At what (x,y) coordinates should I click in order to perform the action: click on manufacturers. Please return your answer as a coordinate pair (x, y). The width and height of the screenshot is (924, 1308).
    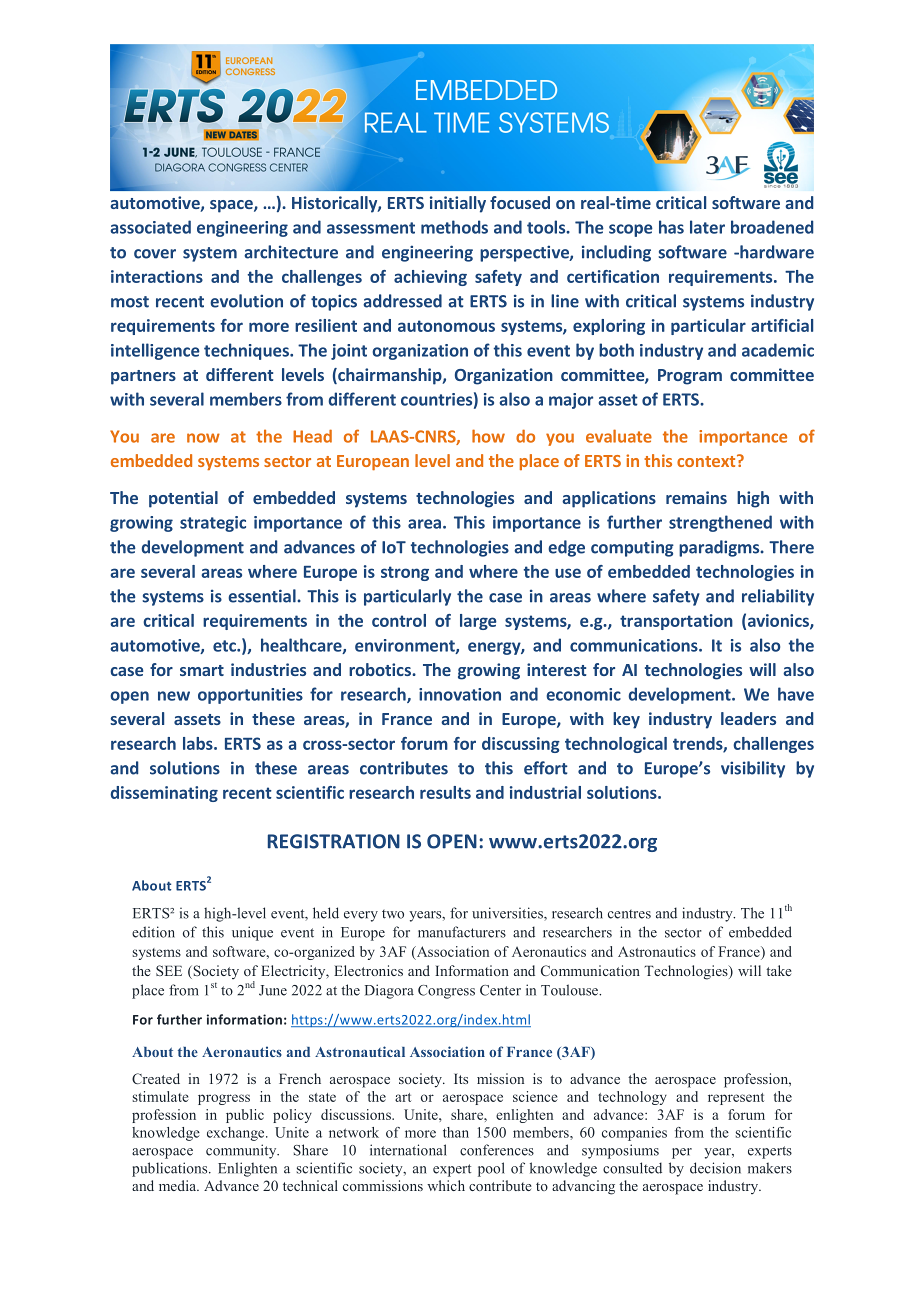
    Looking at the image, I should click on (462, 932).
